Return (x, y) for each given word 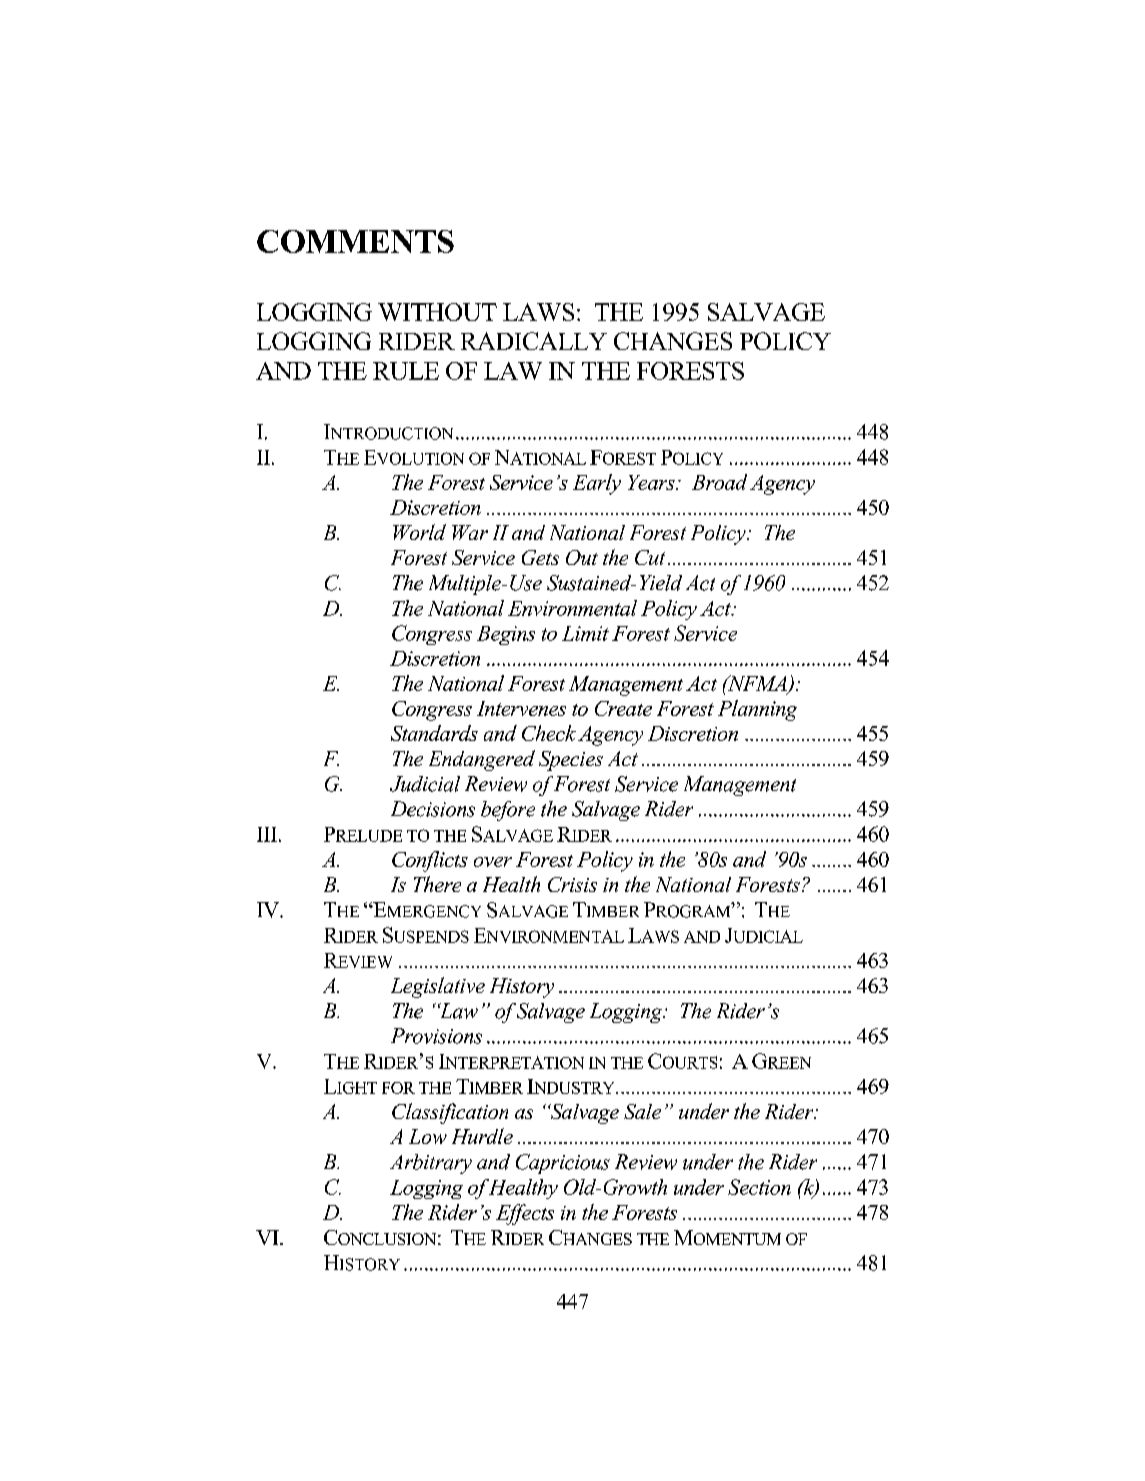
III (267, 834)
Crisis (572, 884)
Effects (525, 1214)
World (419, 532)
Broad (719, 482)
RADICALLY (534, 341)
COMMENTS (355, 241)
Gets (540, 557)
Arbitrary (431, 1164)
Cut (650, 557)
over (493, 862)
